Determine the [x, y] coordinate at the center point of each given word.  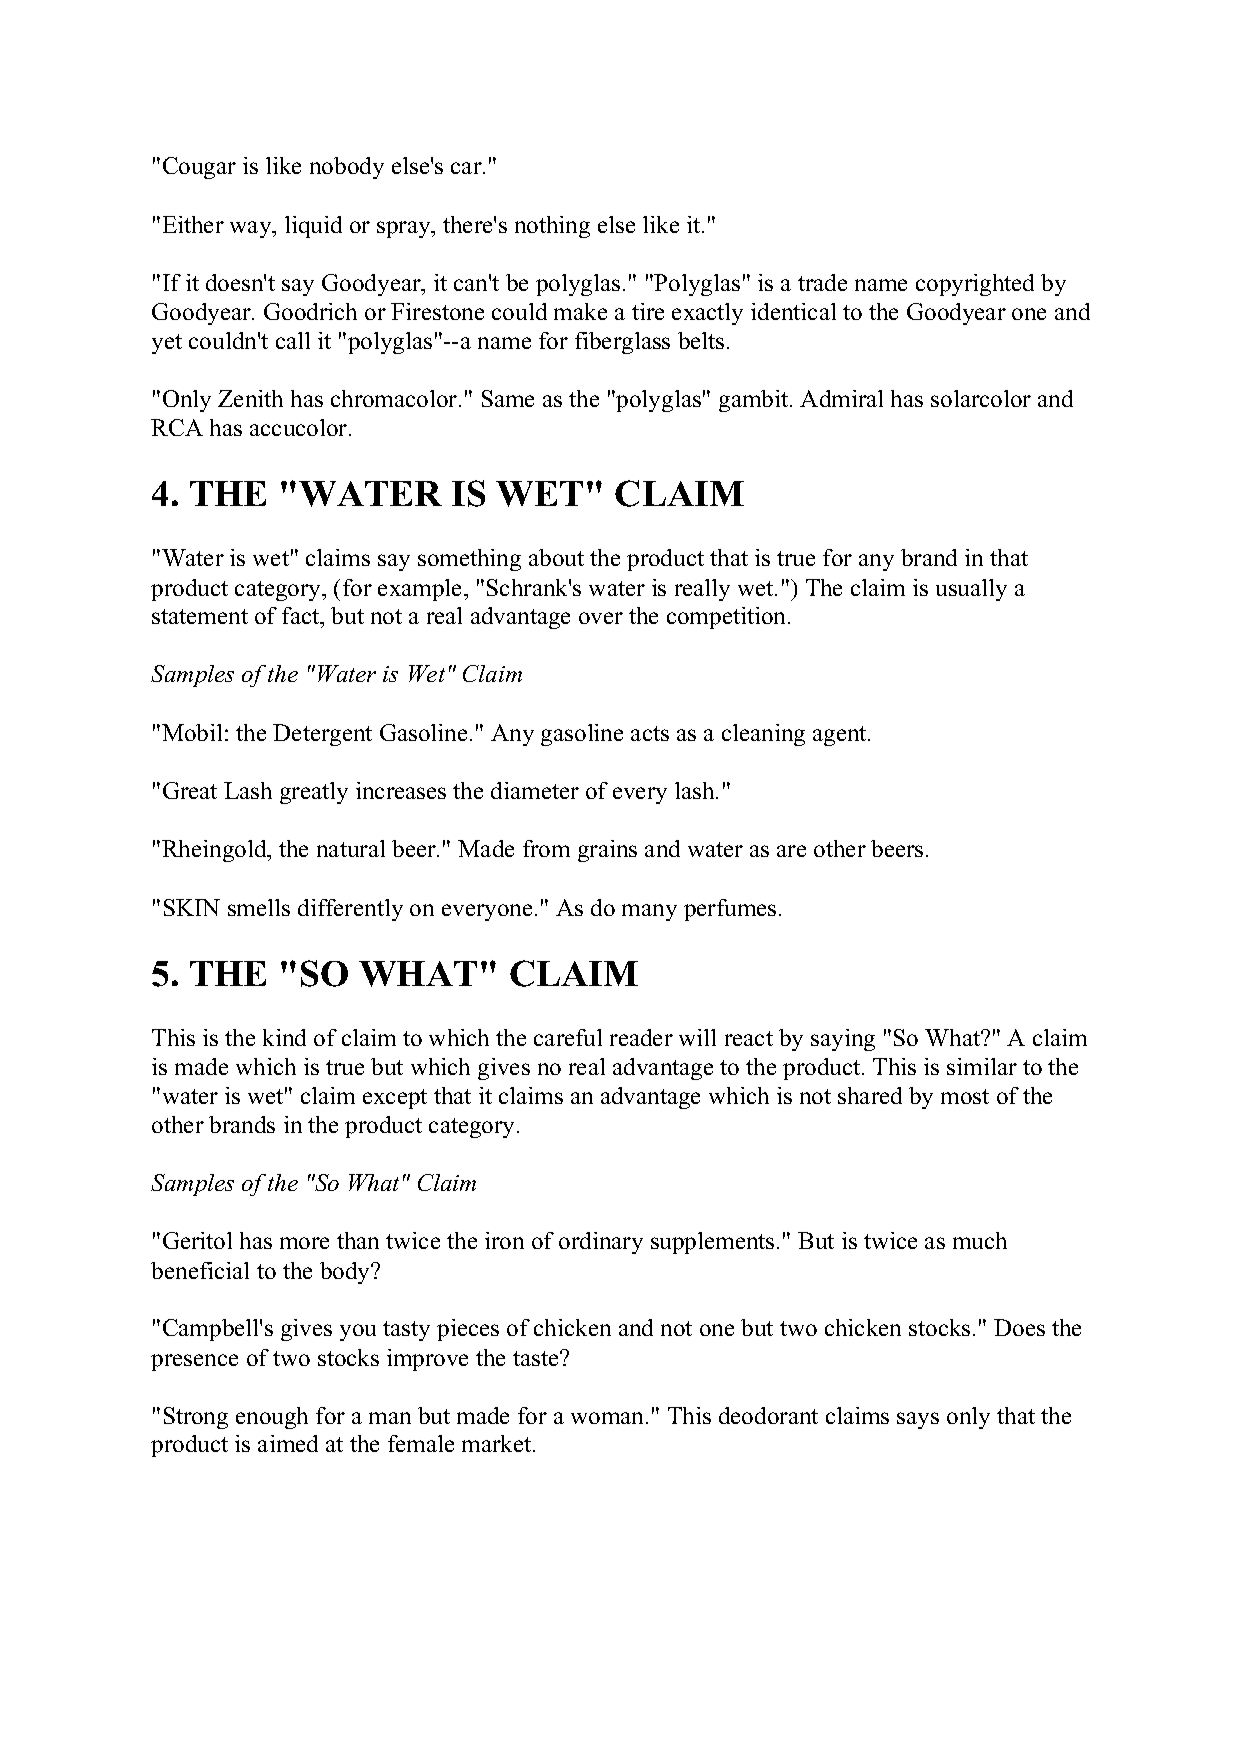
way [252, 229]
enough [272, 1418]
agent [841, 736]
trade [822, 282]
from [546, 848]
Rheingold [215, 851]
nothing [552, 227]
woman [609, 1418]
